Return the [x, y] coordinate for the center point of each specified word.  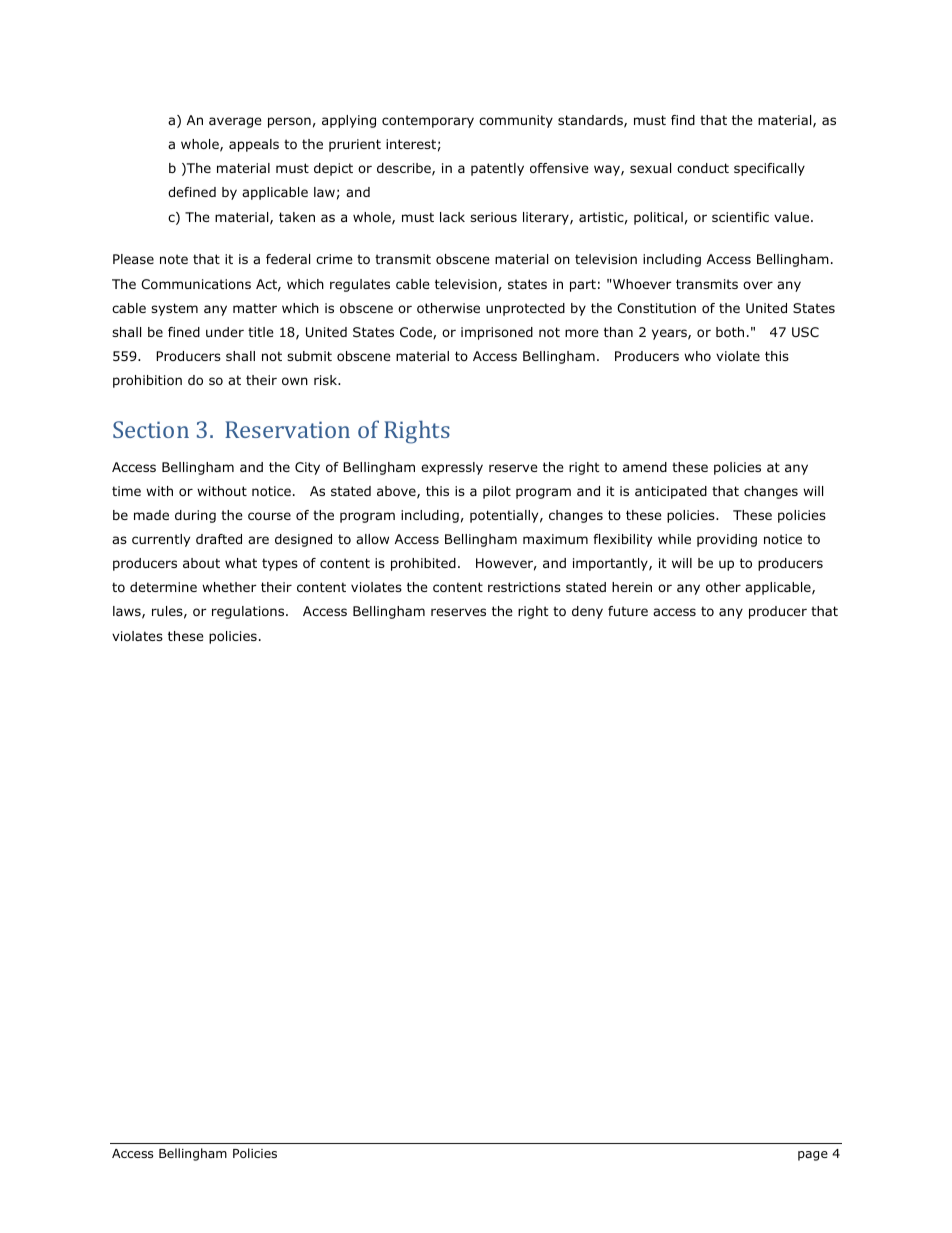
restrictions [524, 587]
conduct [703, 168]
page [813, 1156]
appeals [254, 145]
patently [497, 169]
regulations [249, 612]
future [628, 611]
